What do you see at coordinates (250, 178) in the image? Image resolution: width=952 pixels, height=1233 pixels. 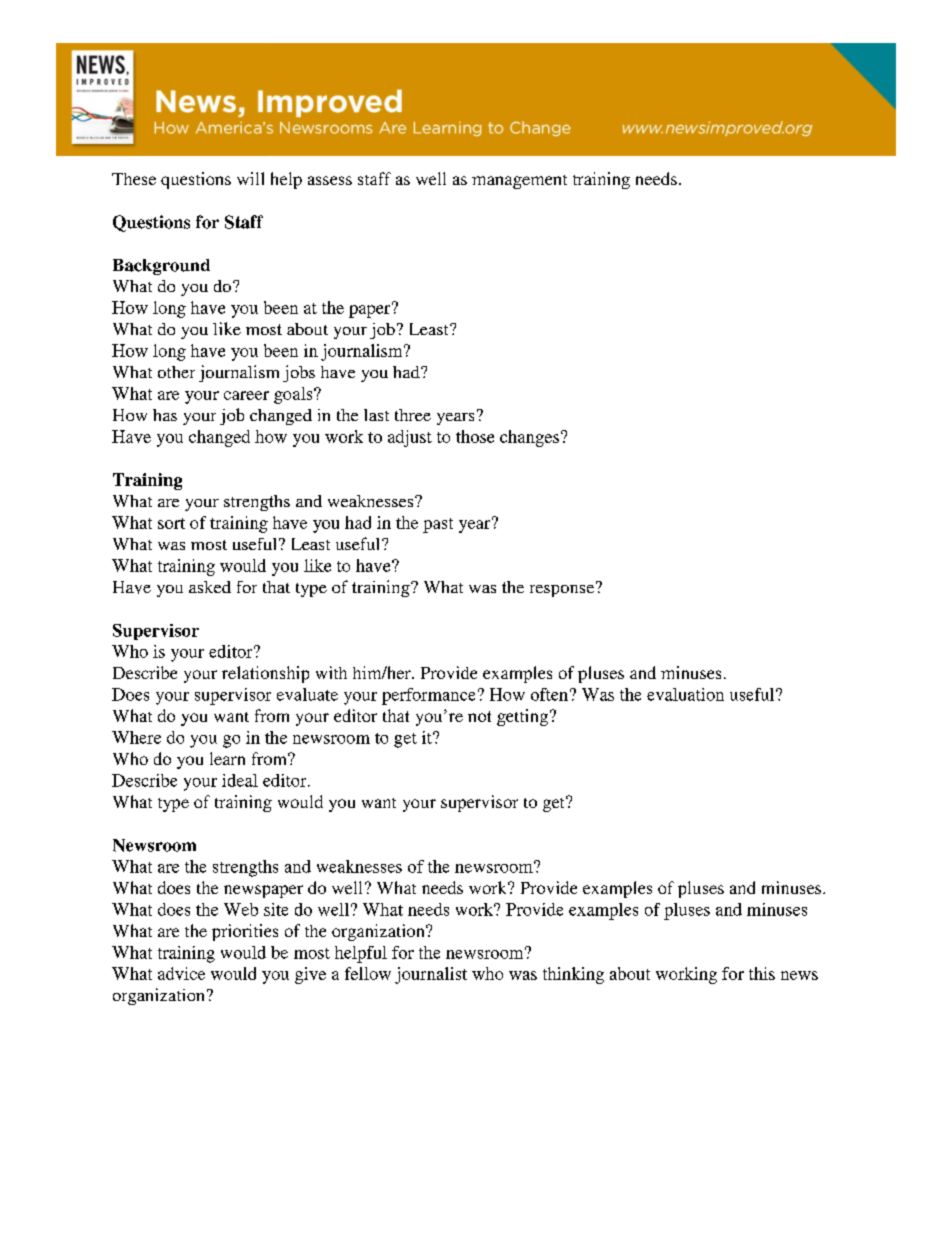 I see `will` at bounding box center [250, 178].
